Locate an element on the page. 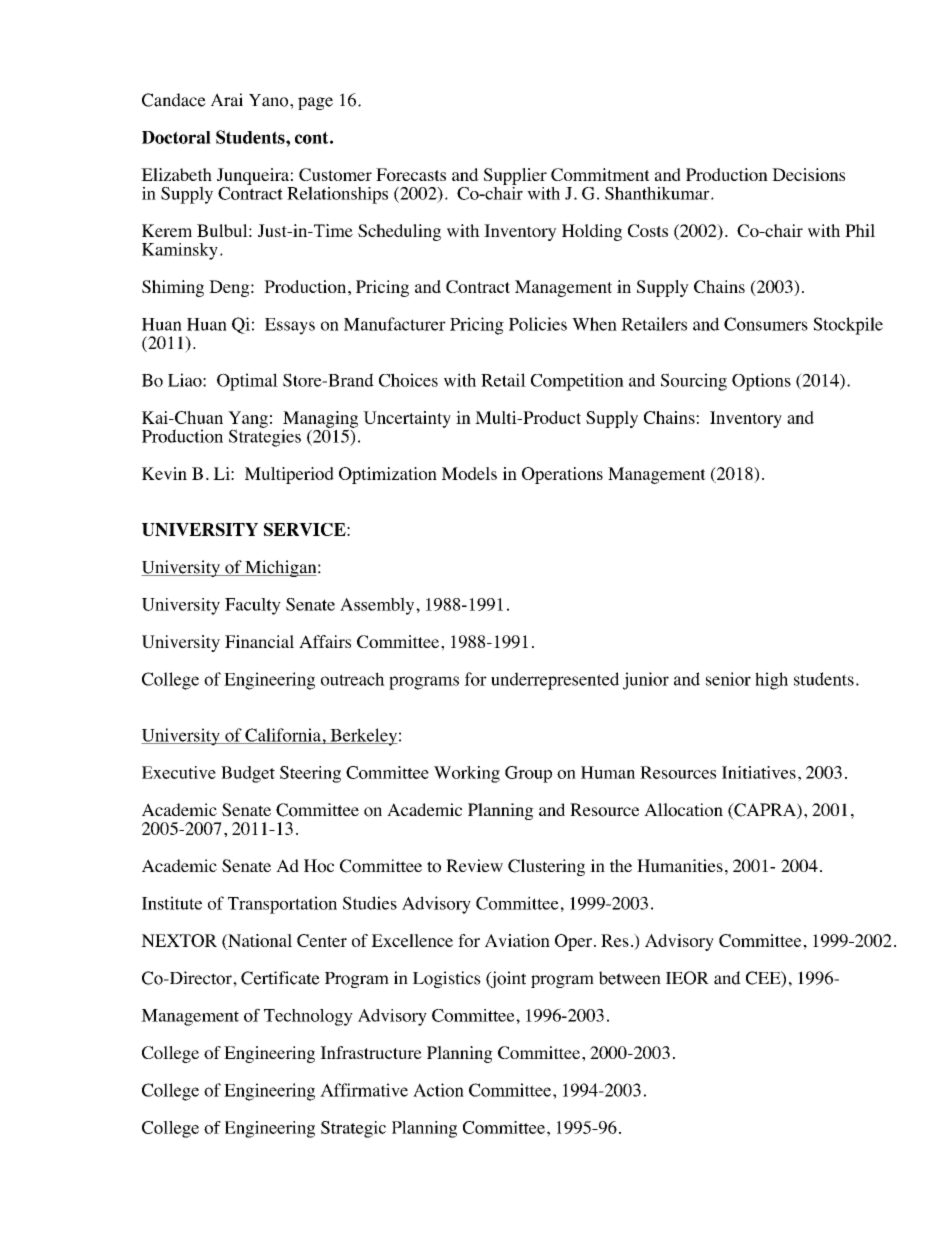 The height and width of the document is (1233, 952). Initiatives is located at coordinates (759, 772).
